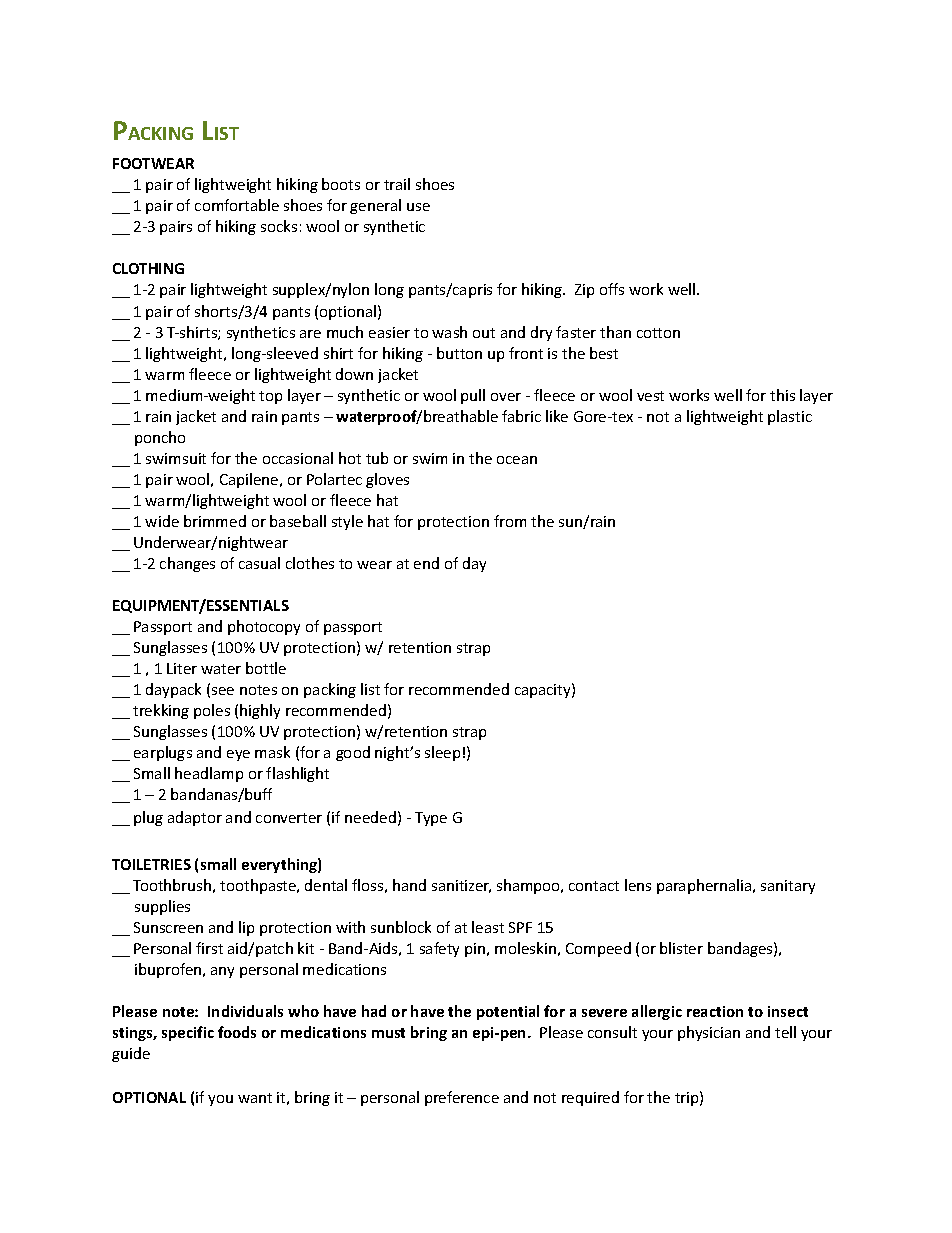 The width and height of the document is (952, 1233). I want to click on from, so click(510, 521).
